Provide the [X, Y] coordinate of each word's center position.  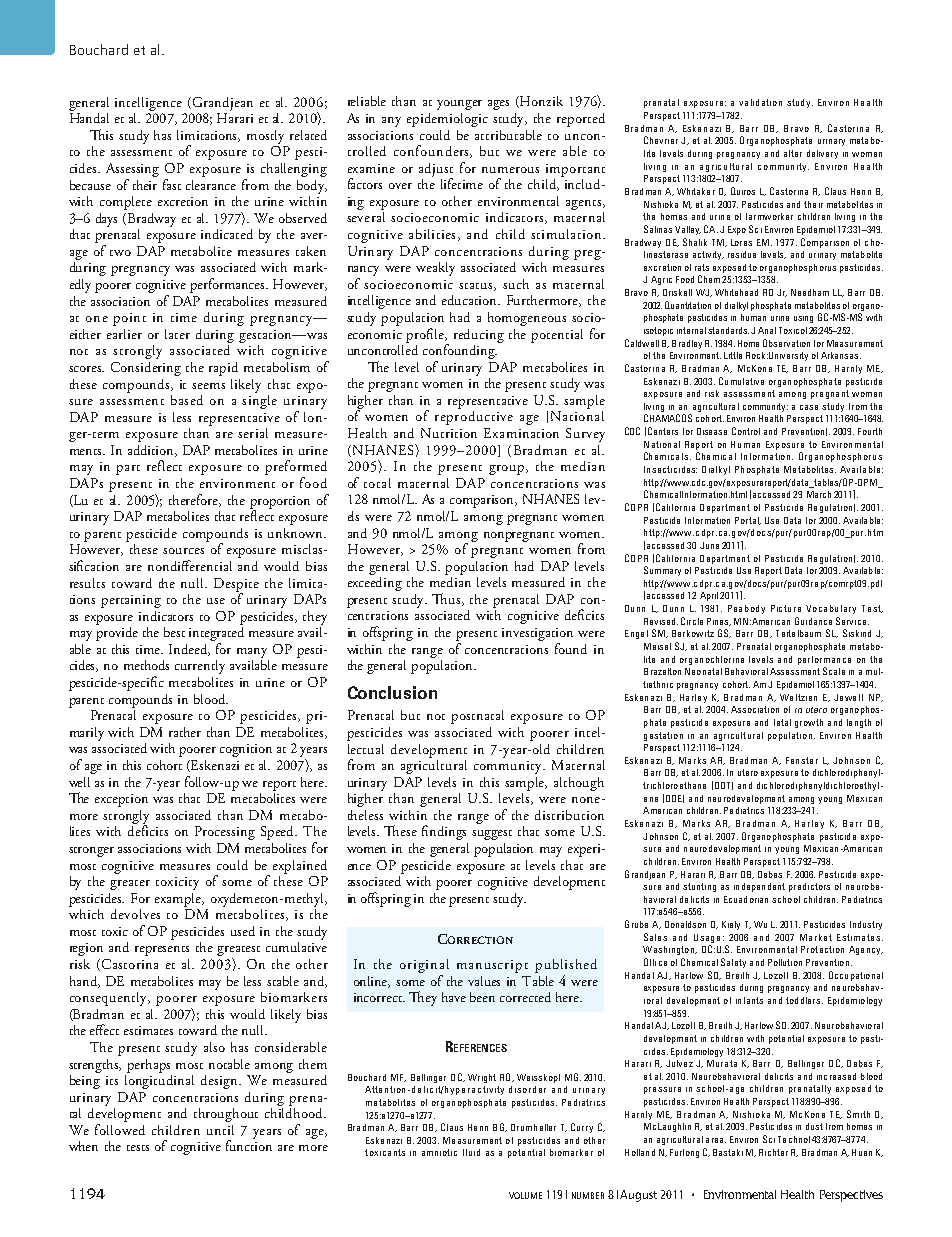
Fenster [802, 760]
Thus [448, 599]
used [243, 931]
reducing [479, 336]
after [793, 153]
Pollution [785, 962]
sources [183, 551]
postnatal [477, 717]
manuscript [492, 966]
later [177, 334]
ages [498, 105]
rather [185, 732]
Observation [786, 343]
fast [172, 184]
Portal [748, 521]
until [220, 1130]
